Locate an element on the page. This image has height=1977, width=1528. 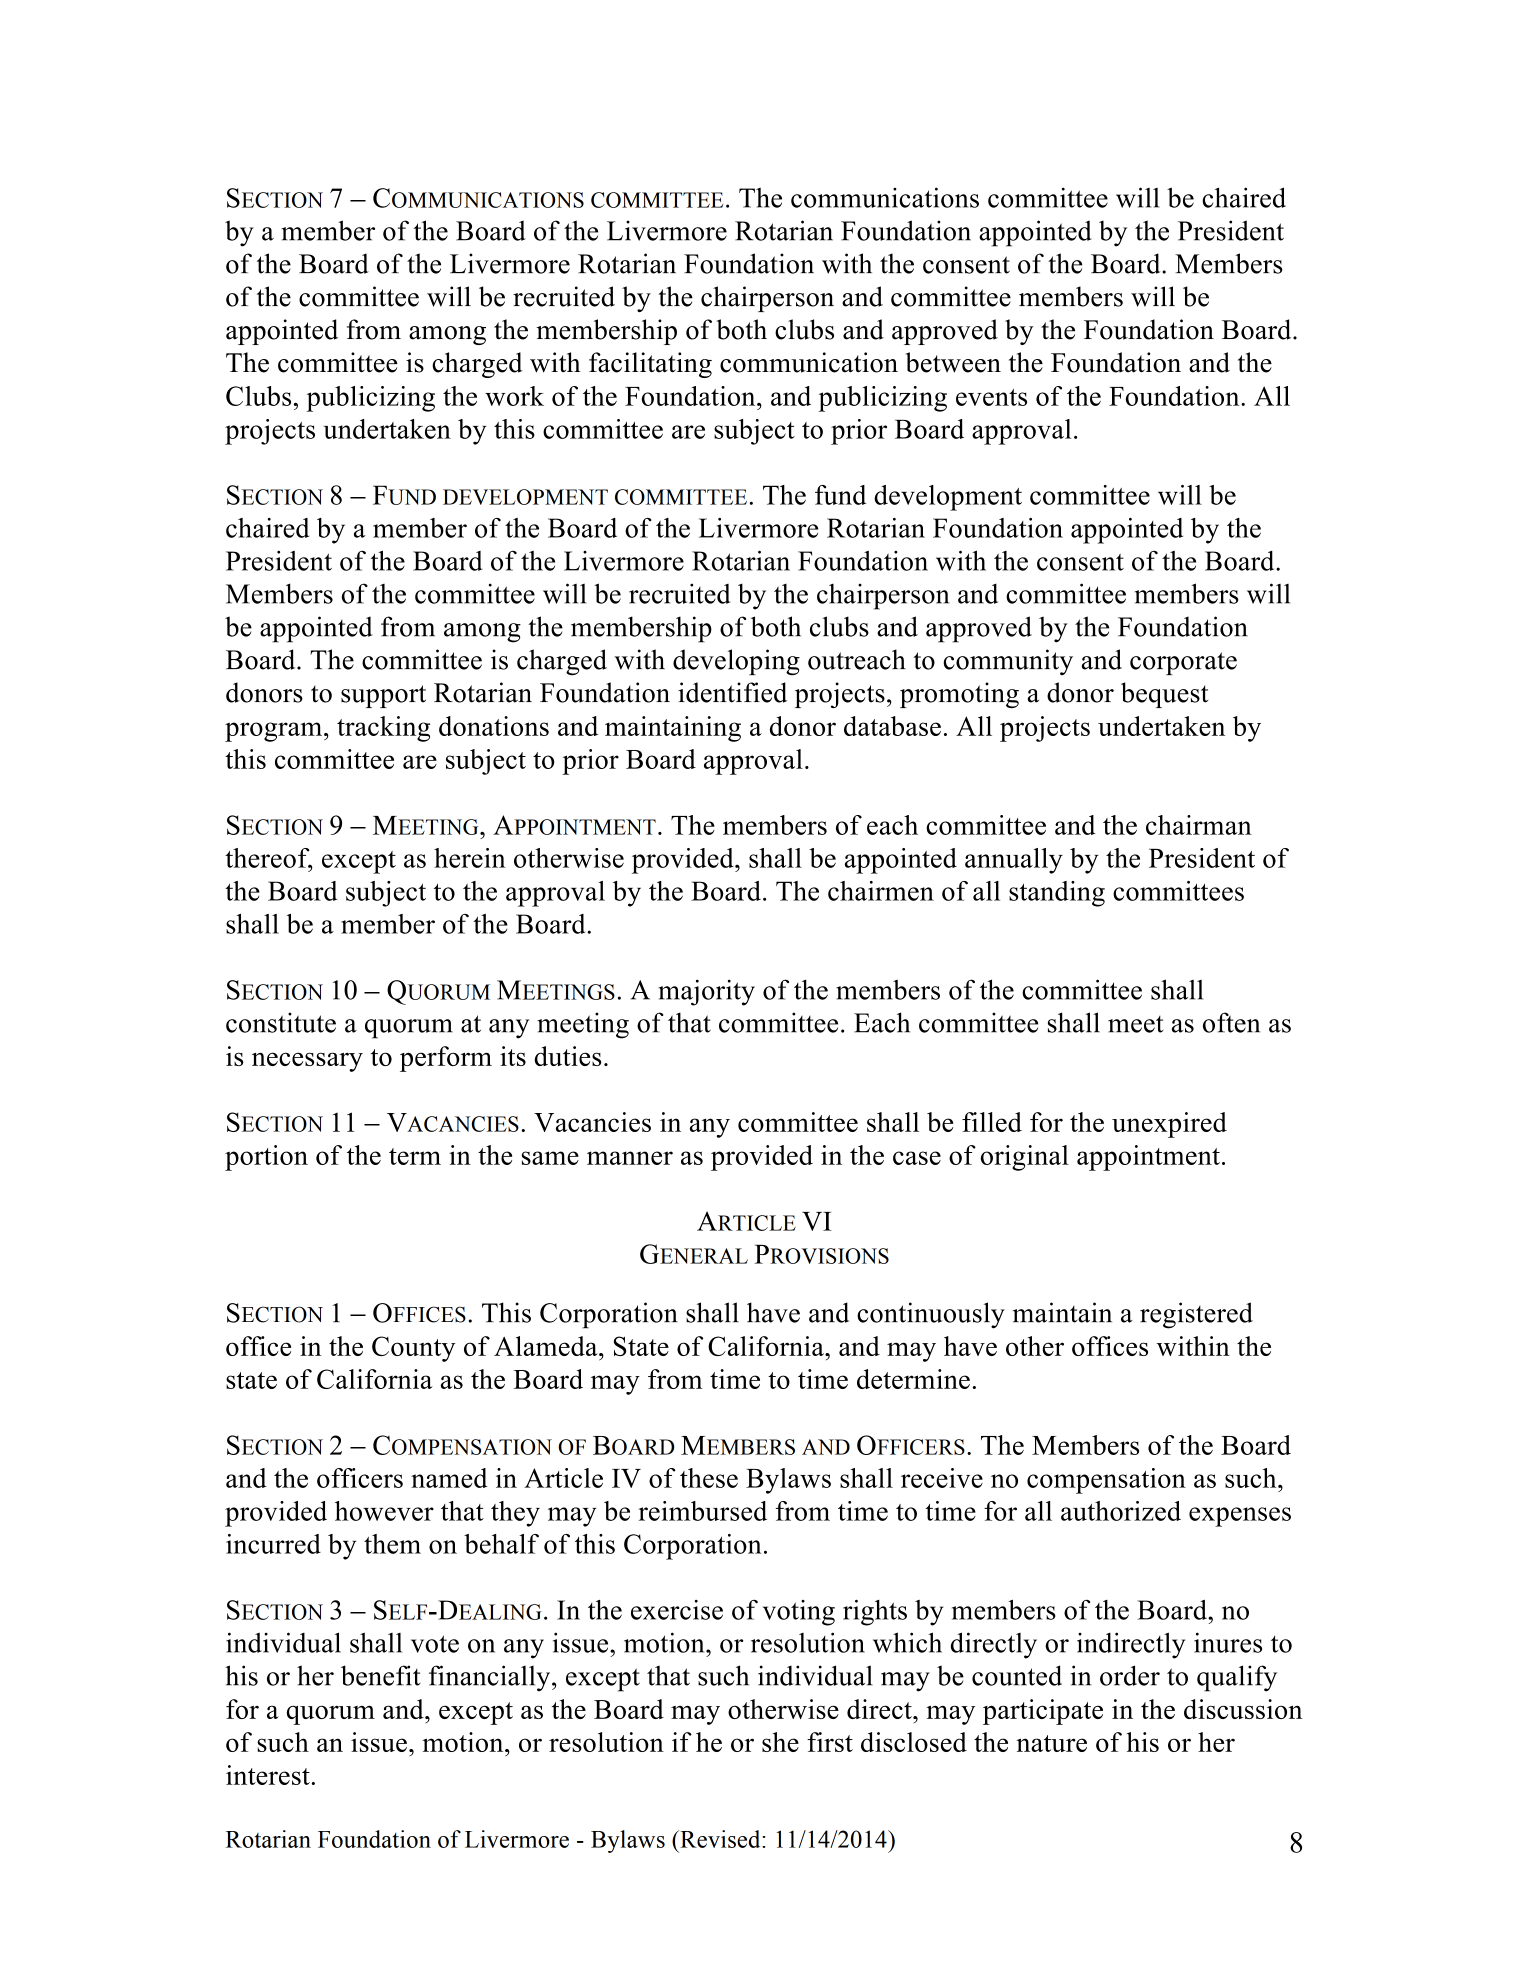
however is located at coordinates (384, 1511).
